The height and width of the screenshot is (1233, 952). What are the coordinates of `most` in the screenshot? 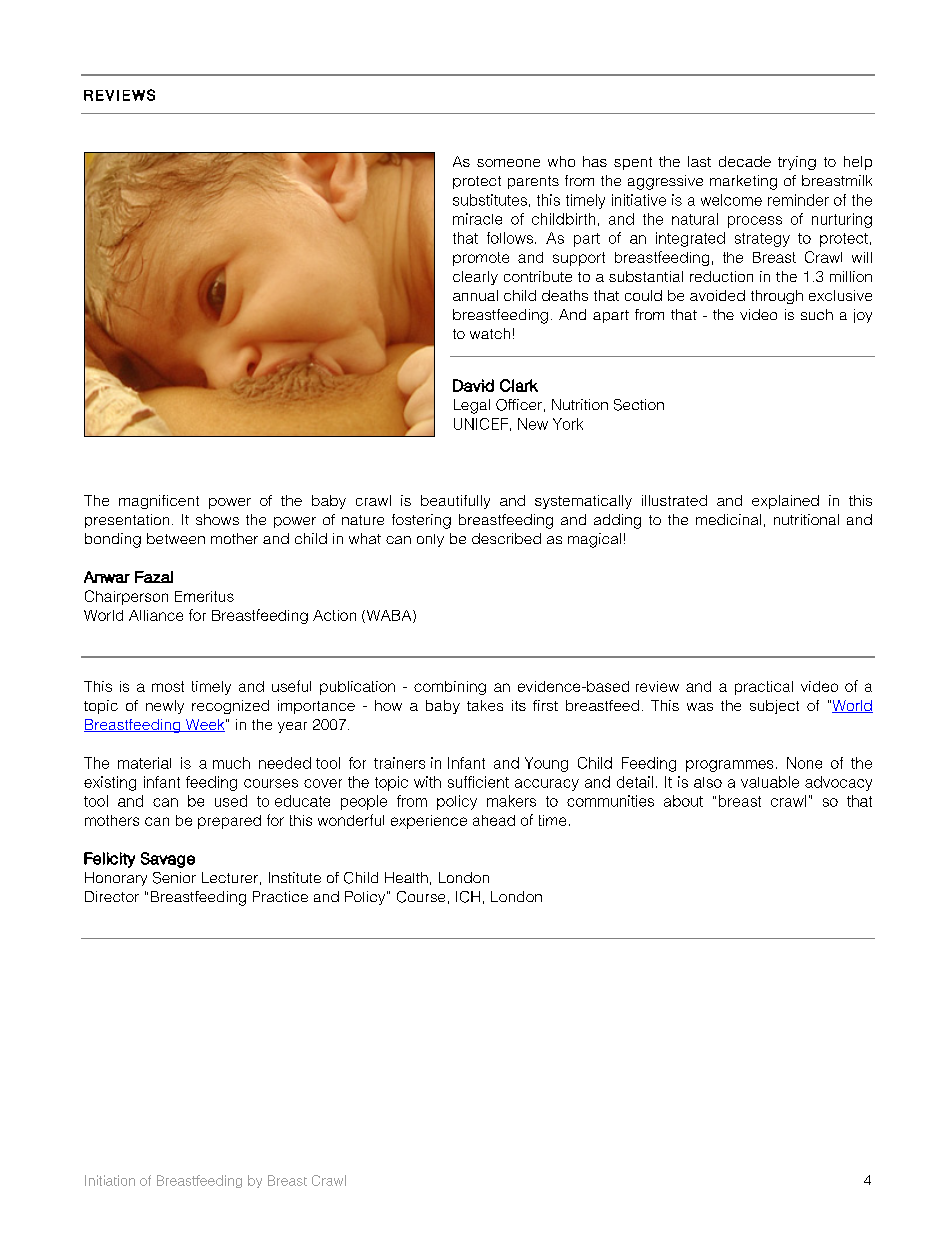 It's located at (168, 686).
